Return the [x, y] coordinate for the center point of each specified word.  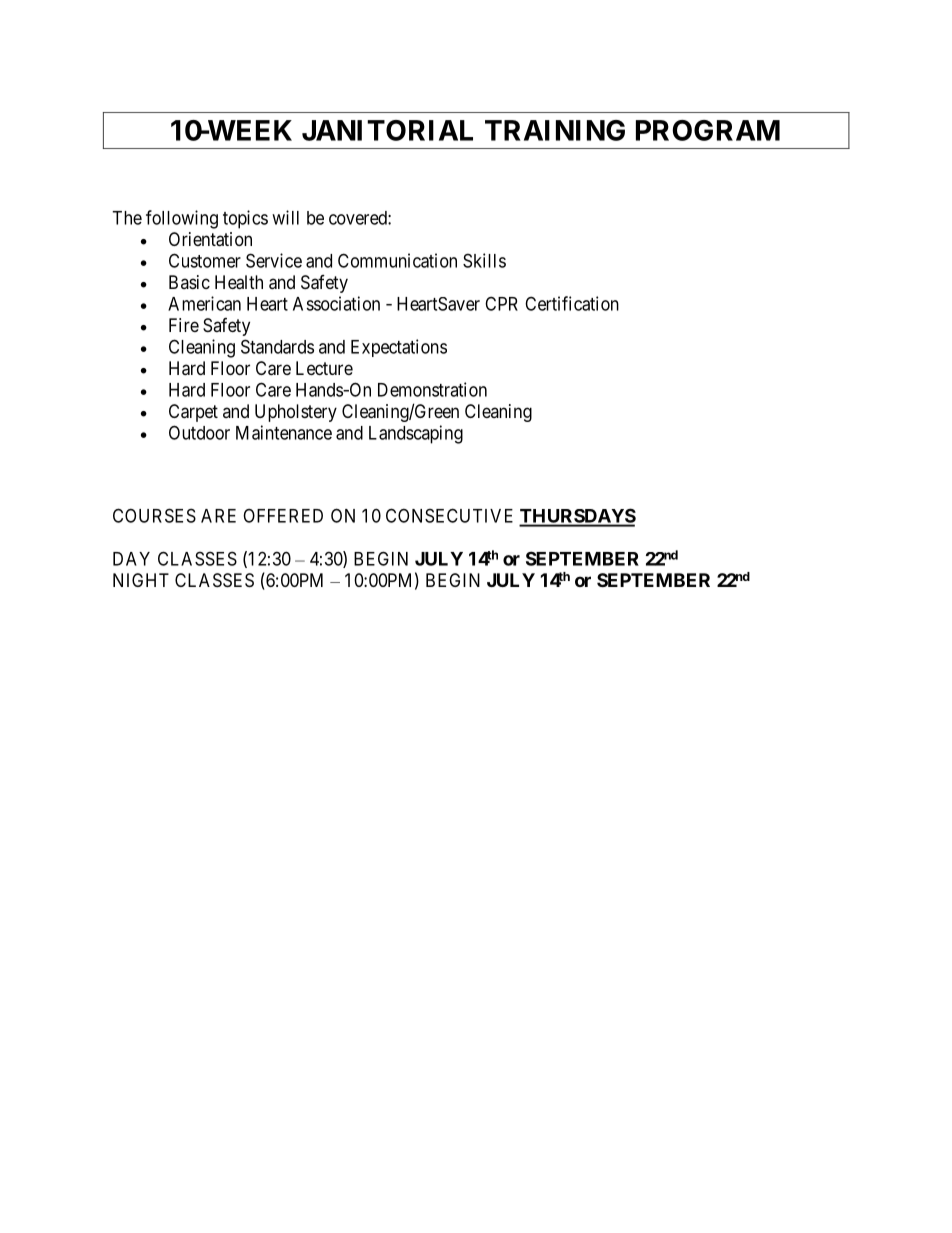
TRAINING [555, 130]
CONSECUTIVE [449, 515]
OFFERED [283, 516]
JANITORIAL [387, 130]
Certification [572, 303]
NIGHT [141, 580]
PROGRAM [708, 130]
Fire [184, 325]
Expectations [399, 348]
